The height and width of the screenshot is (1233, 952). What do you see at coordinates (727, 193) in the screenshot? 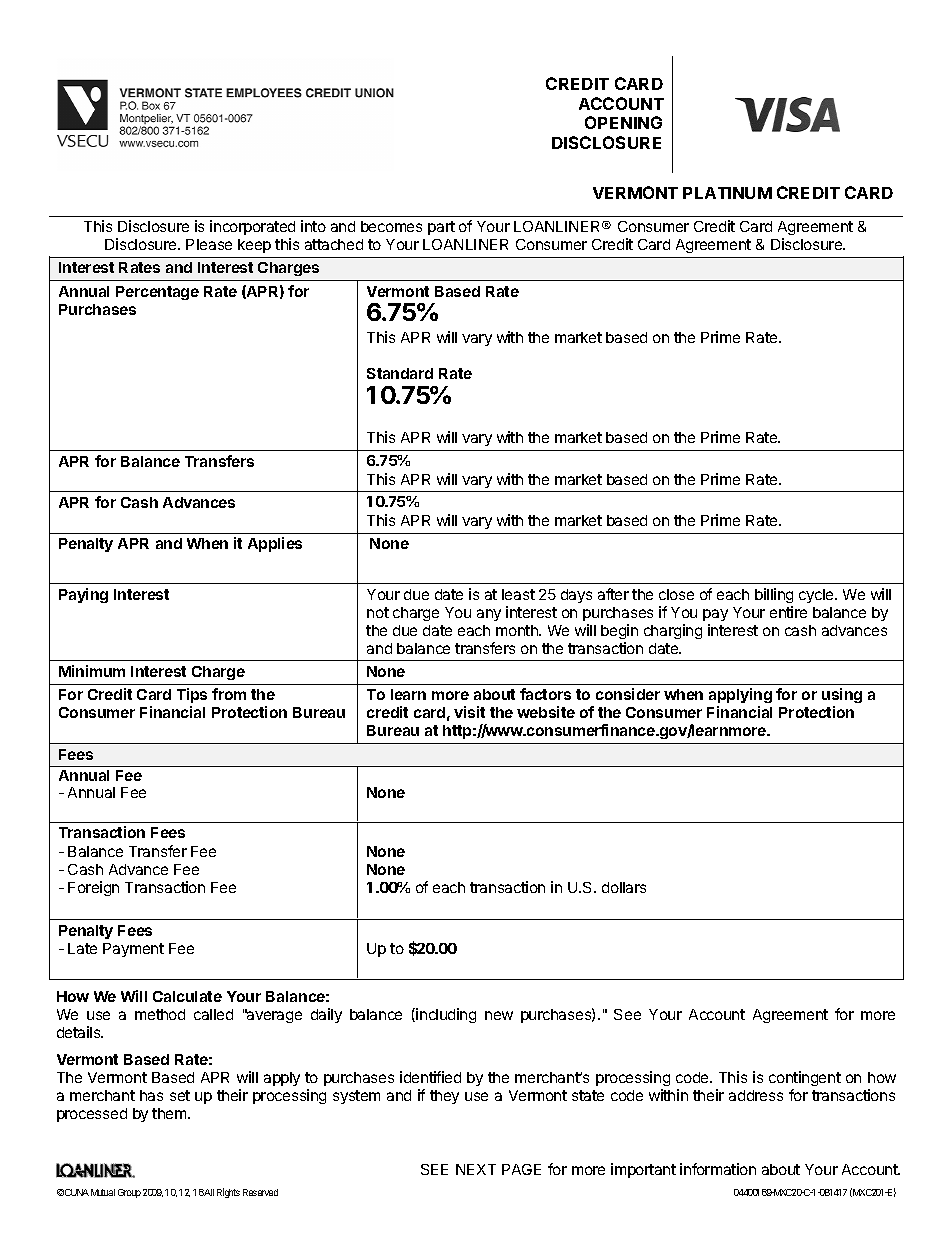
I see `PLATINUM` at bounding box center [727, 193].
